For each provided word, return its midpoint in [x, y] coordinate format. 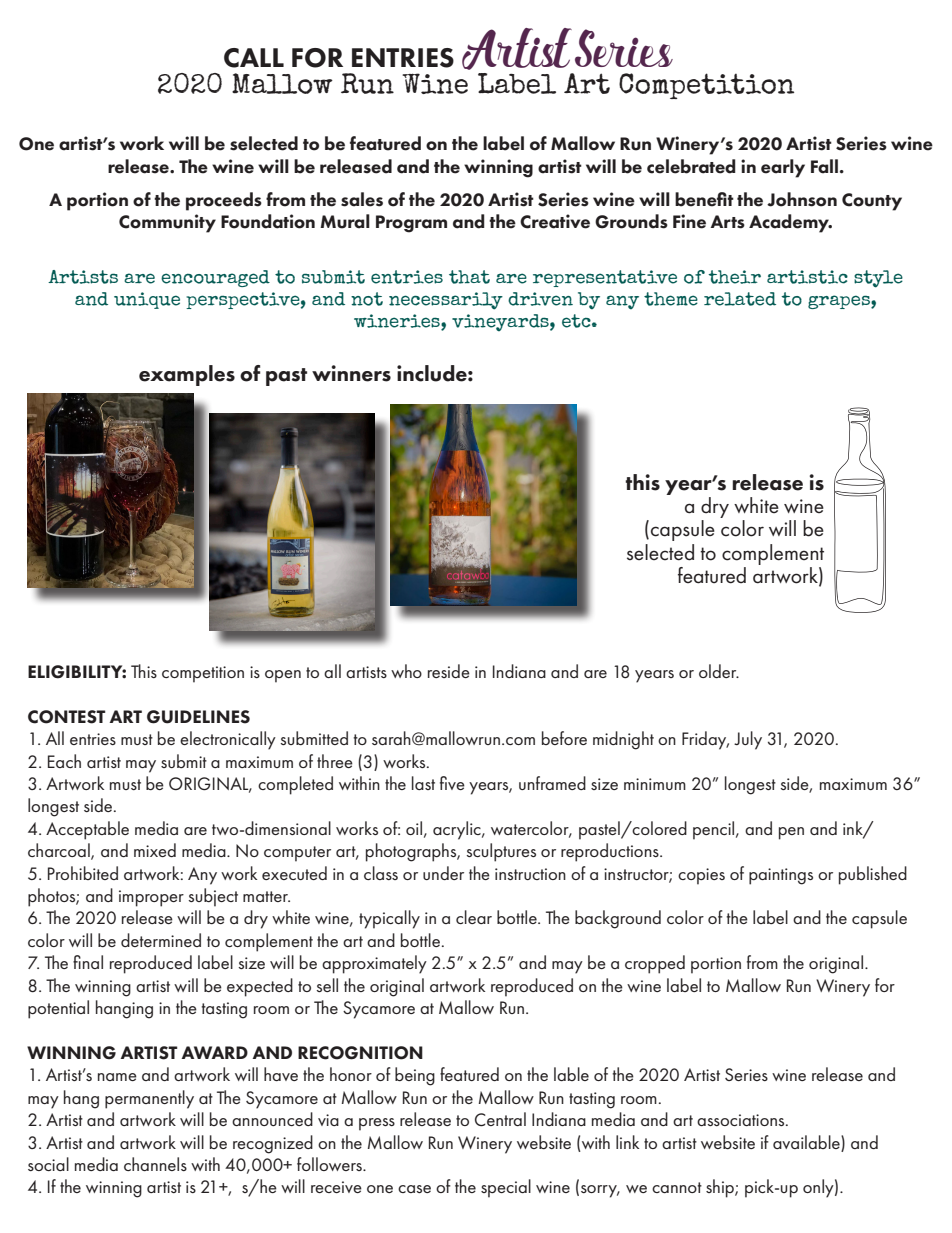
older [719, 671]
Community [167, 223]
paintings [781, 876]
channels [155, 1164]
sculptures [501, 852]
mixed [155, 850]
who [406, 671]
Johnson [802, 199]
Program [411, 224]
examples [187, 375]
